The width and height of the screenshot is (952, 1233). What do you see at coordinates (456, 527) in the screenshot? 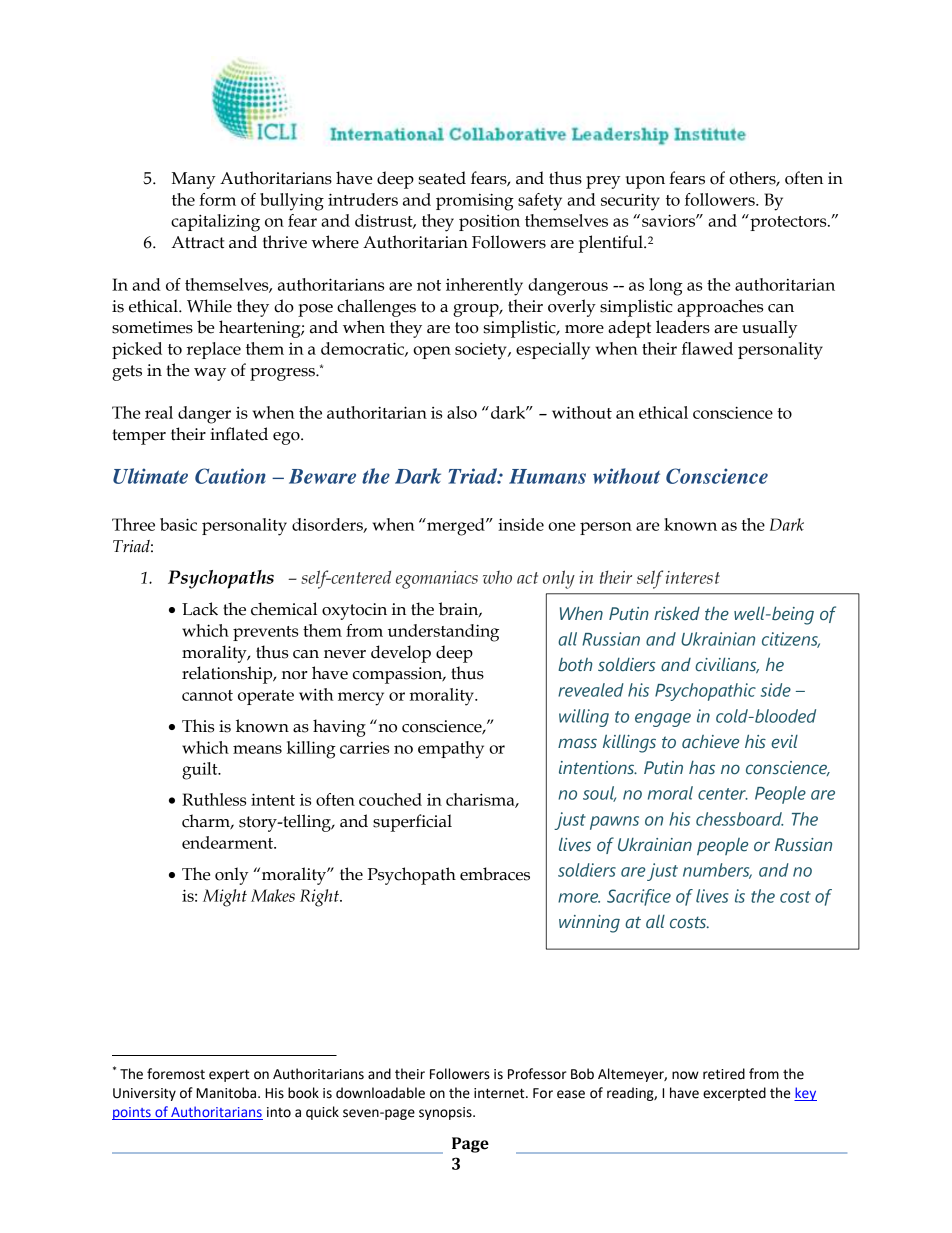
I see `merged` at bounding box center [456, 527].
